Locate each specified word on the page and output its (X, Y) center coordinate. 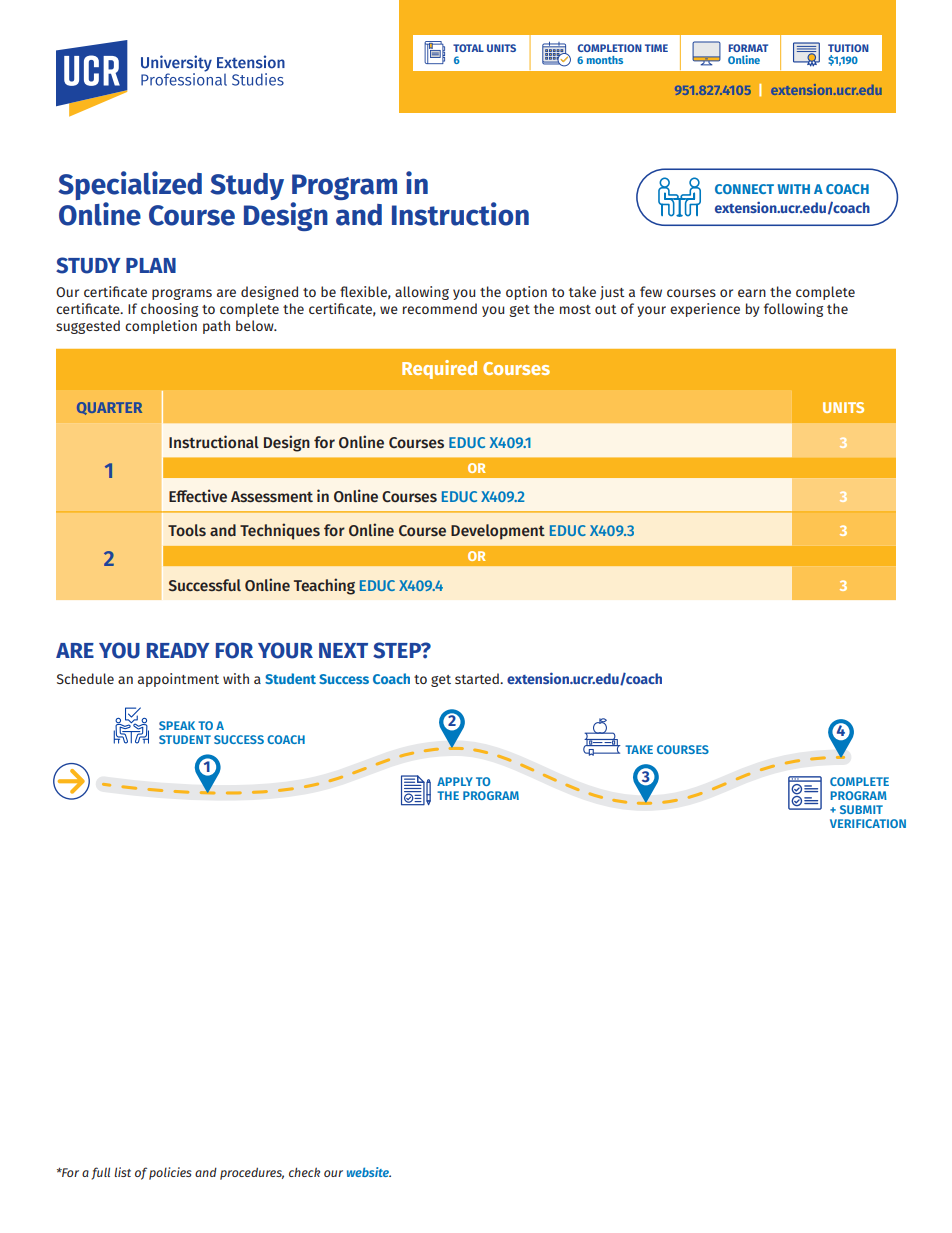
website (369, 1172)
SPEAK (177, 725)
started (478, 678)
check (304, 1172)
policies (170, 1173)
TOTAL (468, 48)
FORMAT (748, 48)
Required (439, 369)
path (216, 327)
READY (178, 650)
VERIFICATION (868, 823)
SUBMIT (861, 809)
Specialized (130, 187)
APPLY (455, 781)
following (794, 310)
